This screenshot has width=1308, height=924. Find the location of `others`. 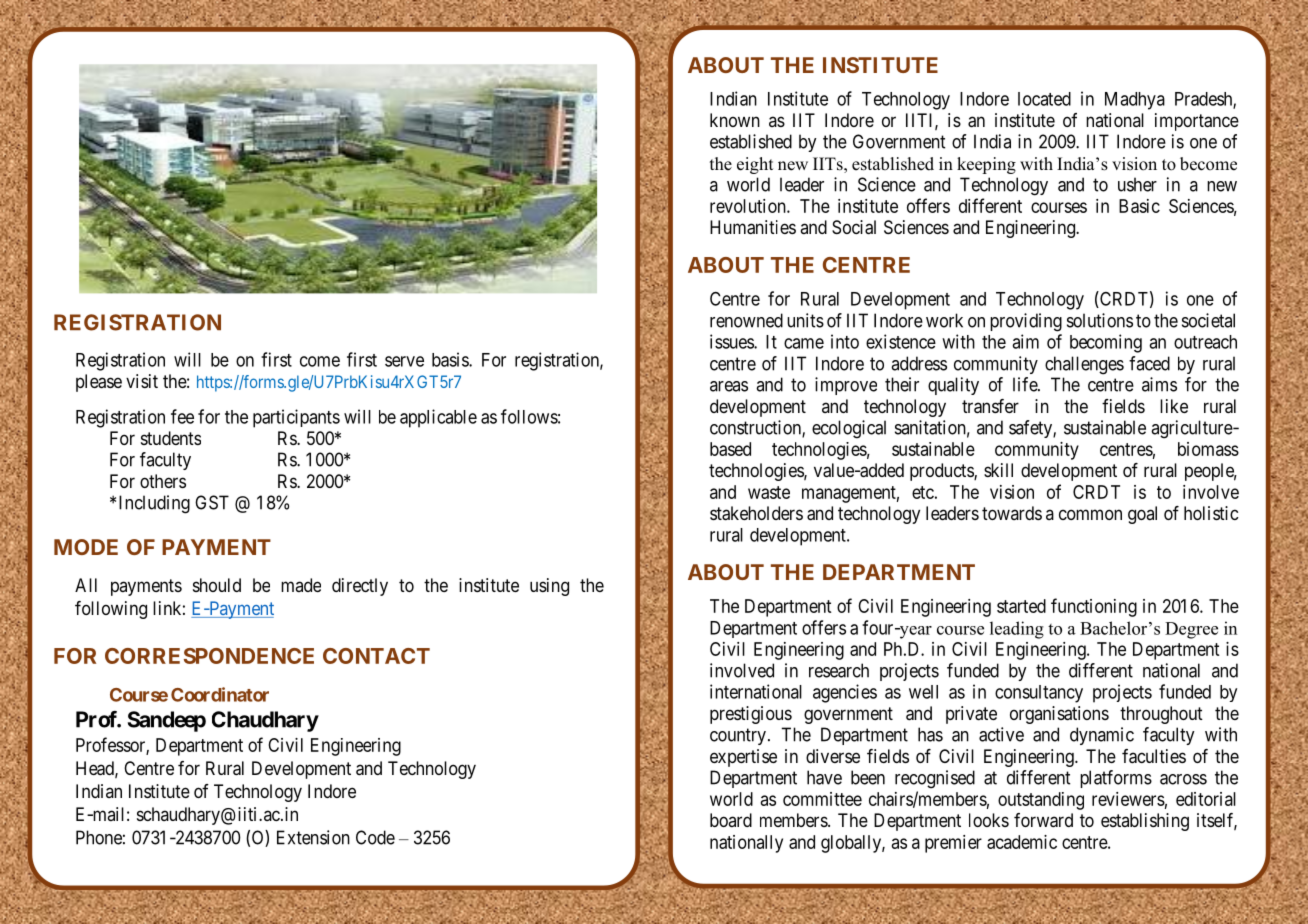

others is located at coordinates (163, 481).
